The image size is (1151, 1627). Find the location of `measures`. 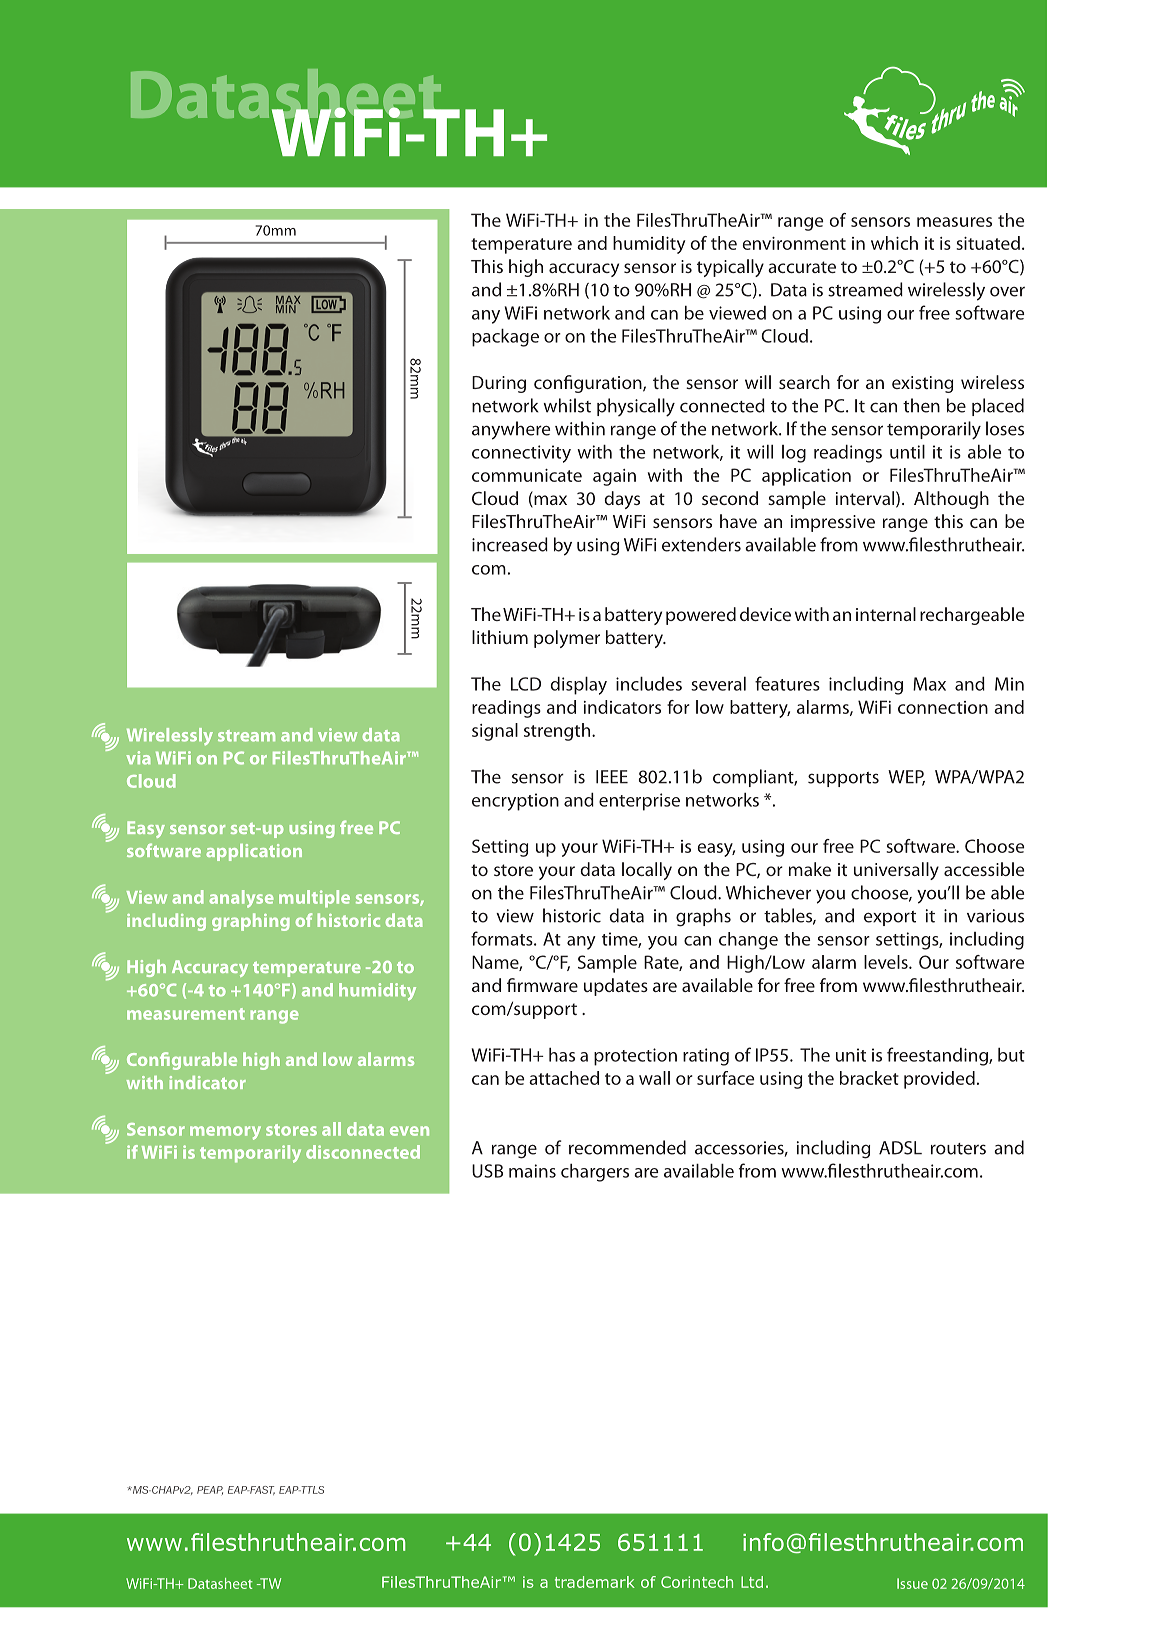

measures is located at coordinates (954, 222).
